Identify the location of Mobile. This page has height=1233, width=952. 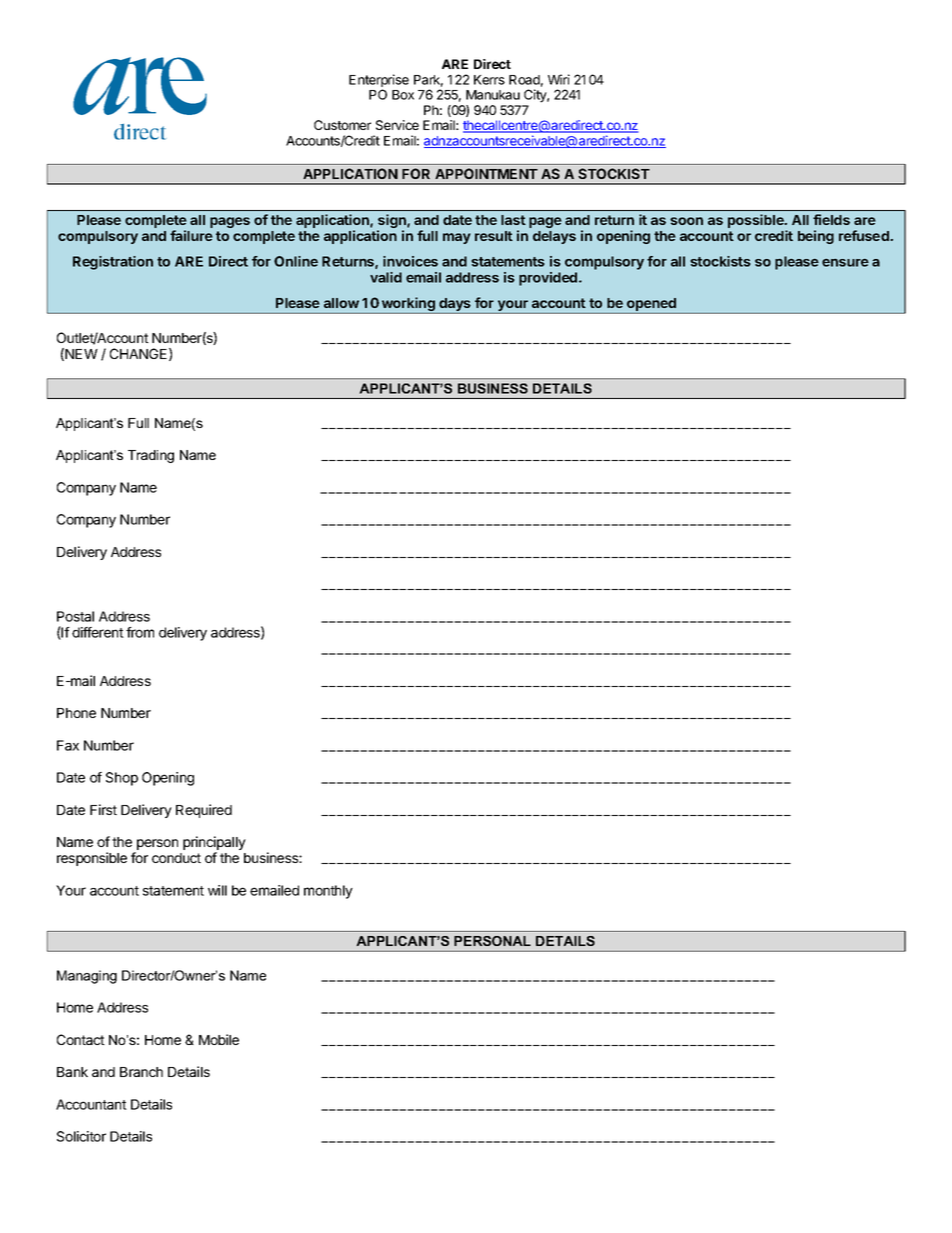
(219, 1039).
